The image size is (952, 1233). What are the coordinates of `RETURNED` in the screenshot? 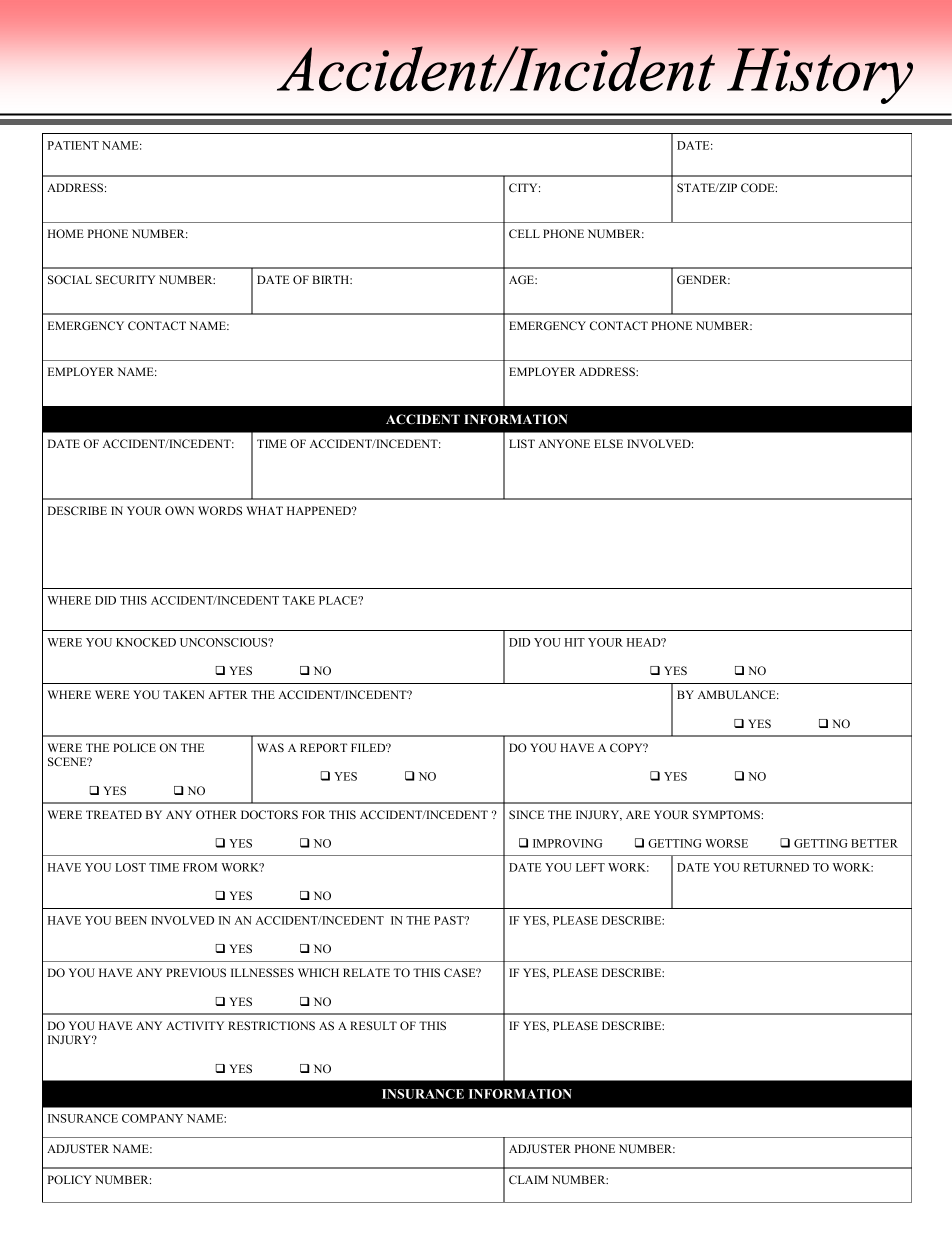 It's located at (776, 867).
